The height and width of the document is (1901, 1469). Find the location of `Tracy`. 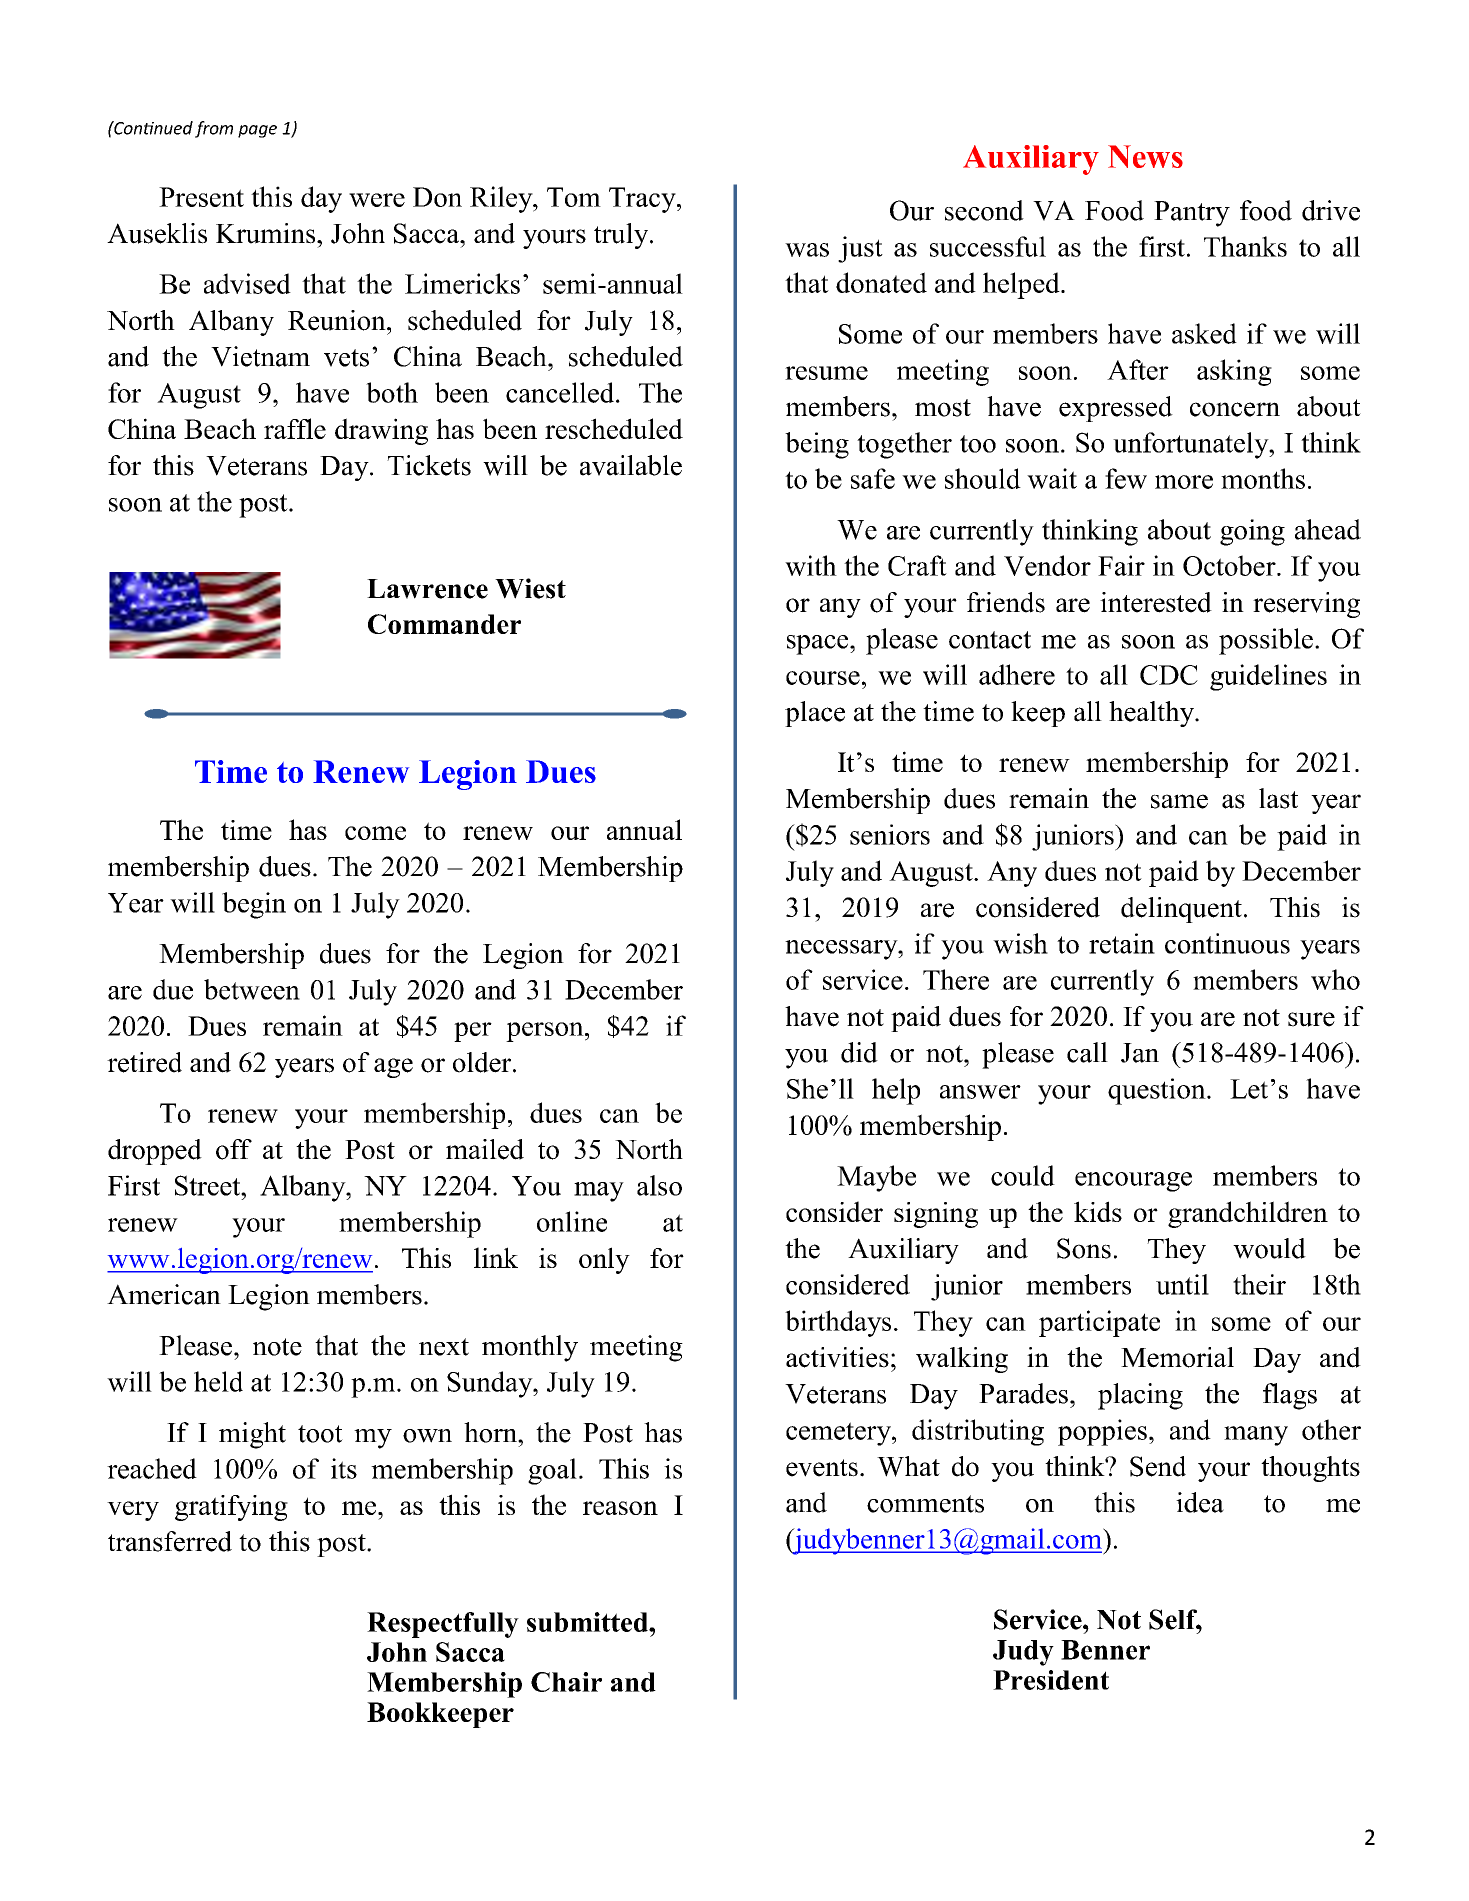

Tracy is located at coordinates (643, 200).
